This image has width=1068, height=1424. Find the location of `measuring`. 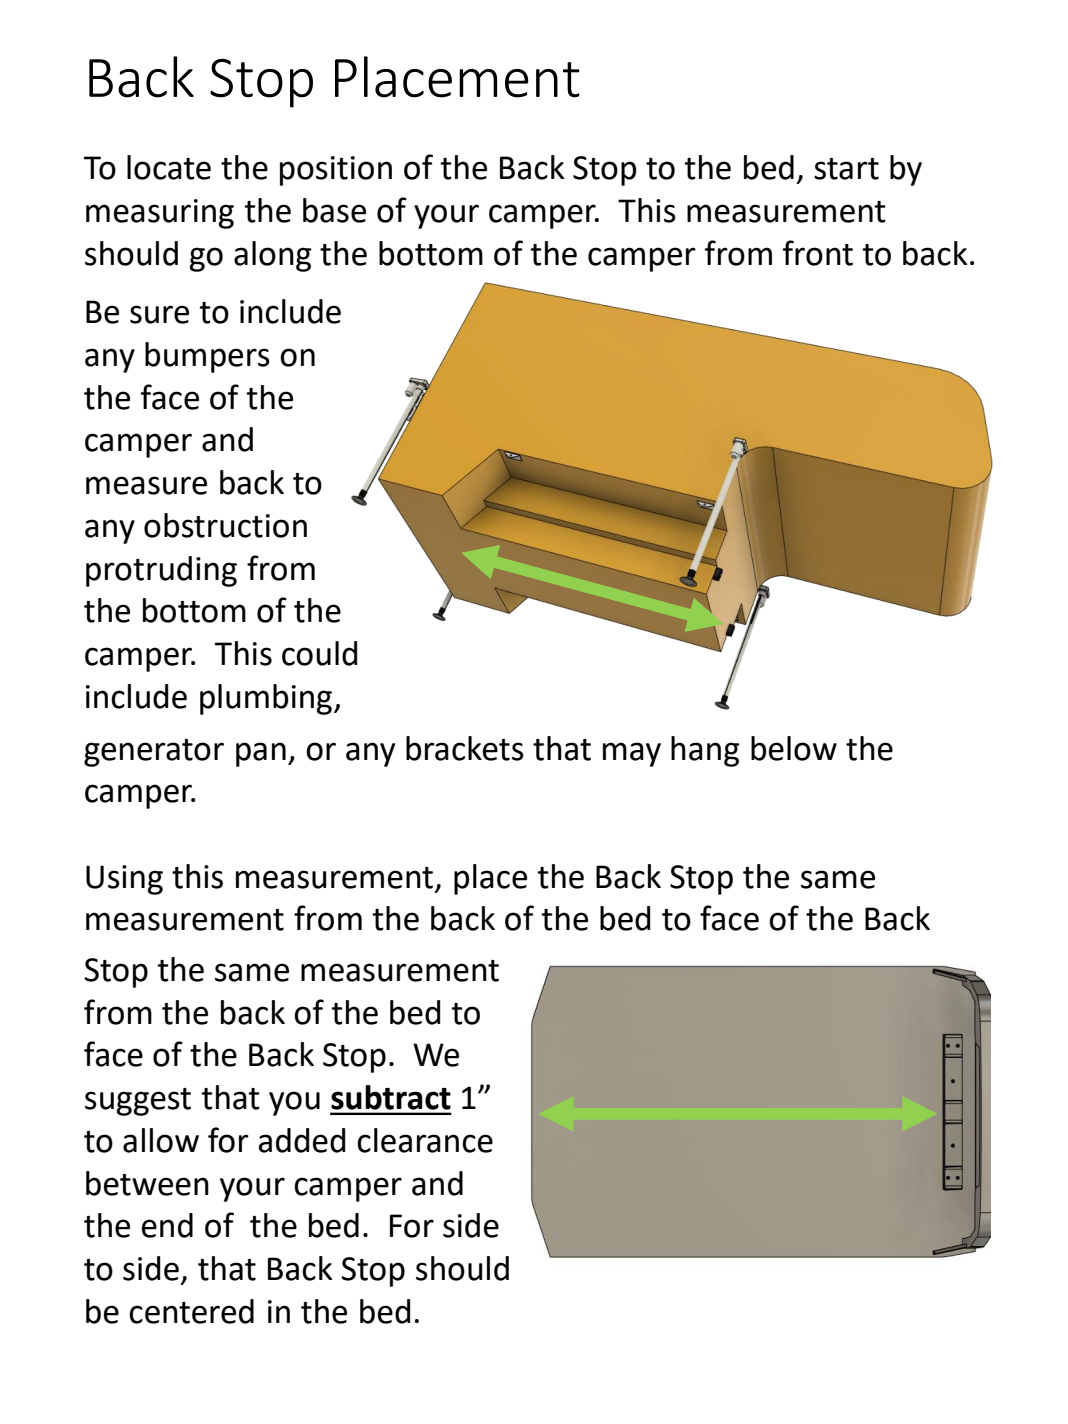

measuring is located at coordinates (160, 214).
